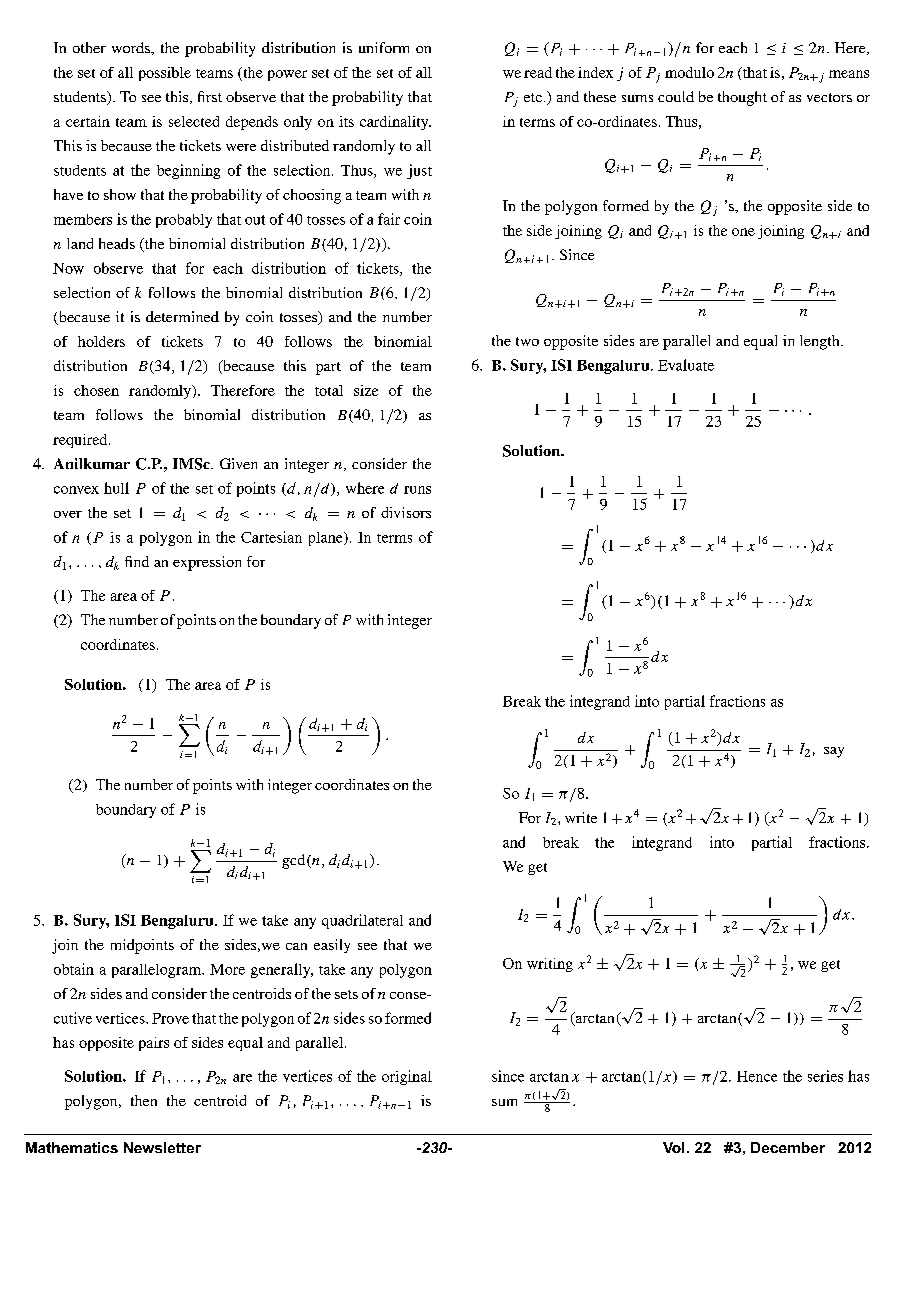 The image size is (924, 1307). Describe the element at coordinates (137, 561) in the screenshot. I see `find` at that location.
